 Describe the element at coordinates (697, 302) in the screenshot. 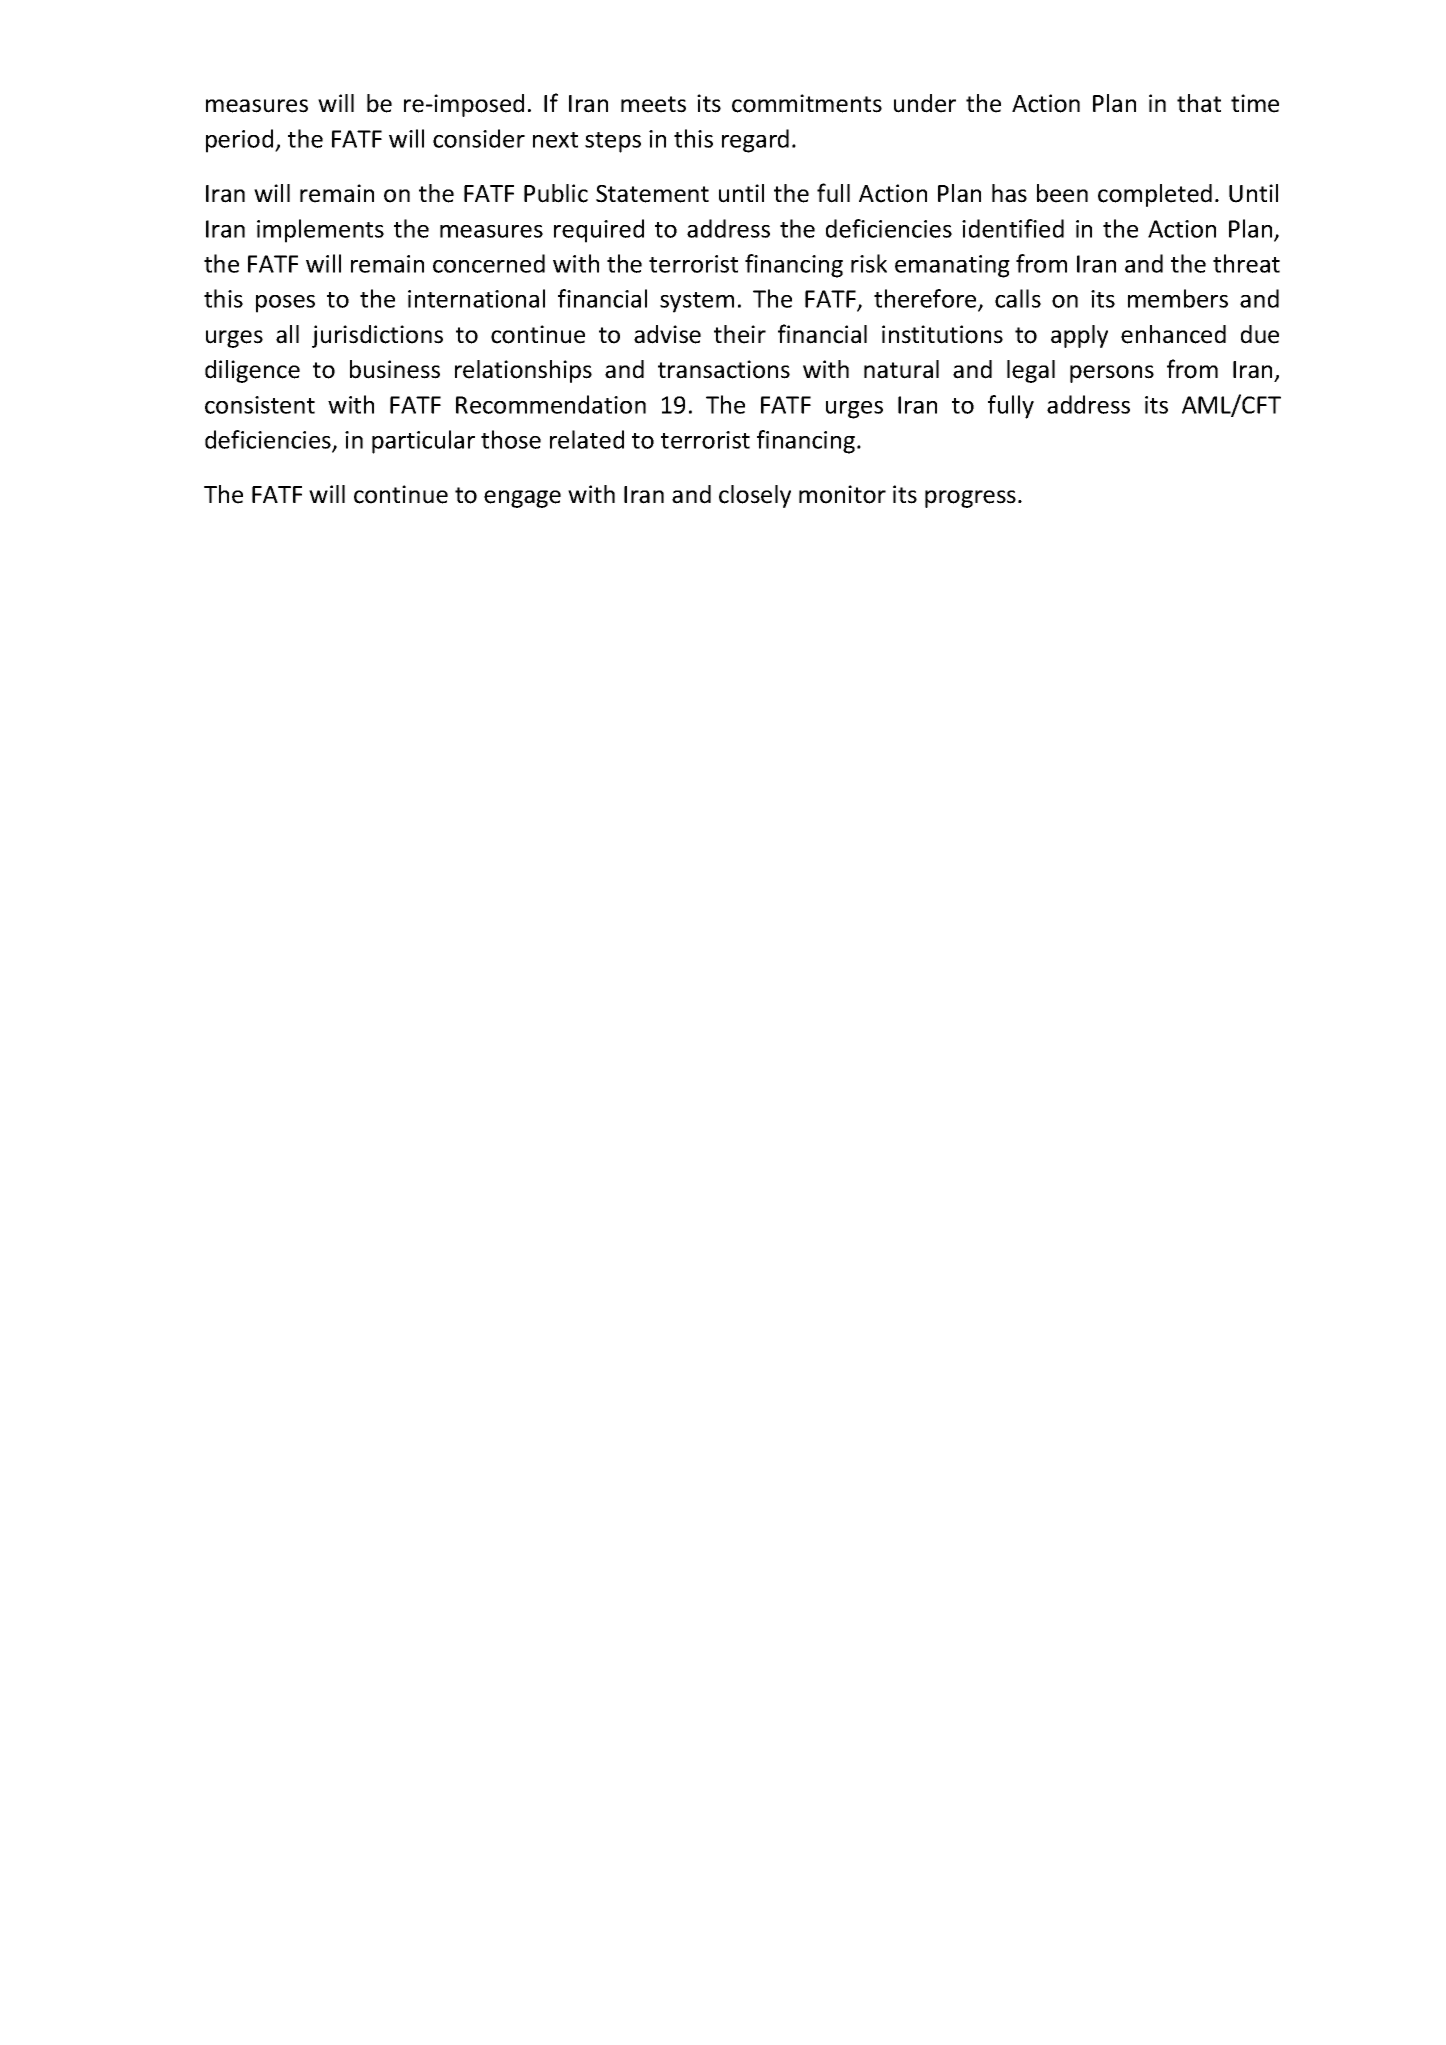

I see `system` at that location.
